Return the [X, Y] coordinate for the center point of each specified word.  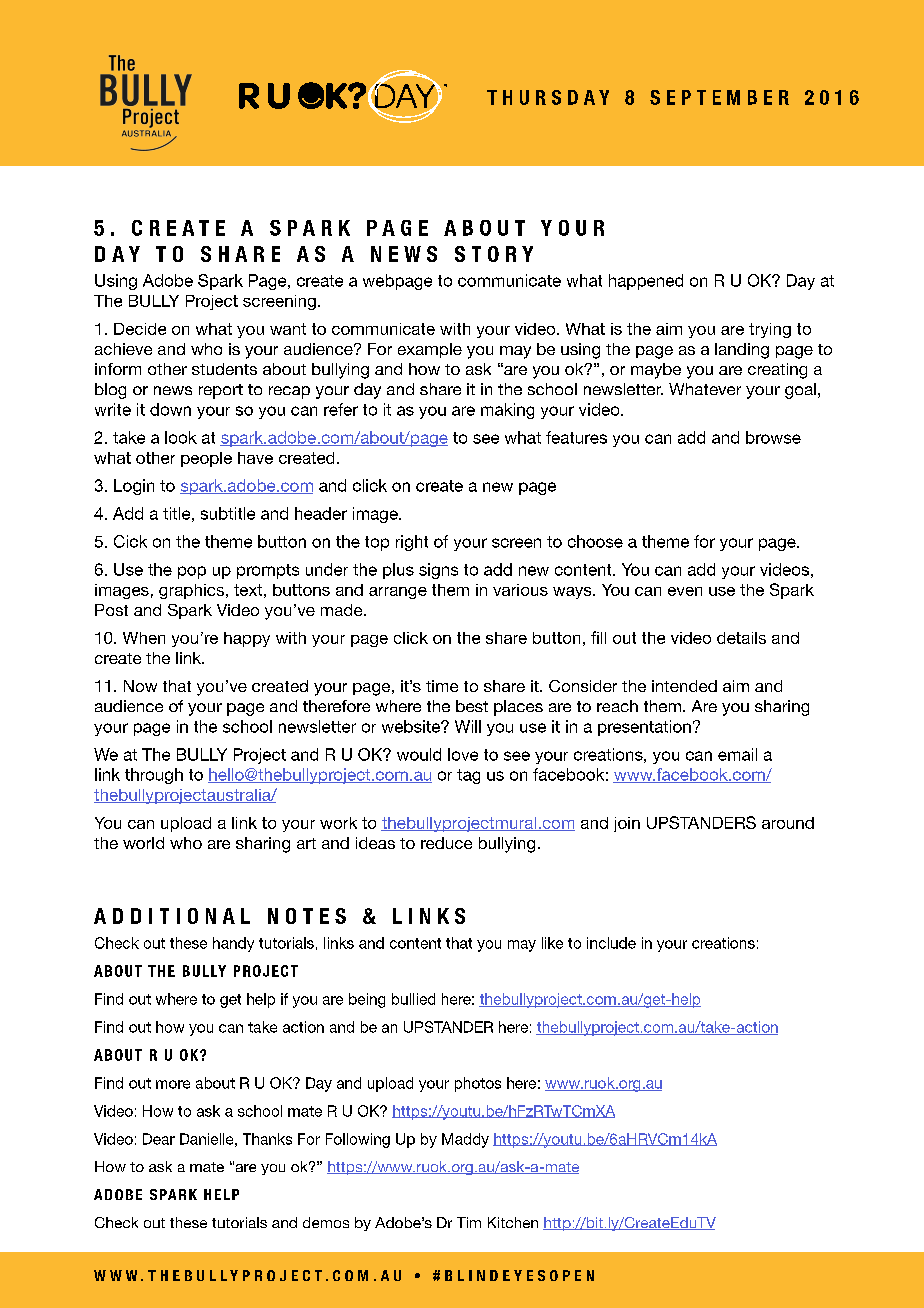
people [206, 459]
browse [773, 437]
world [143, 843]
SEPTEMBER [719, 97]
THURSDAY [548, 97]
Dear [159, 1139]
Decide [140, 329]
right [412, 543]
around [788, 823]
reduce [446, 843]
